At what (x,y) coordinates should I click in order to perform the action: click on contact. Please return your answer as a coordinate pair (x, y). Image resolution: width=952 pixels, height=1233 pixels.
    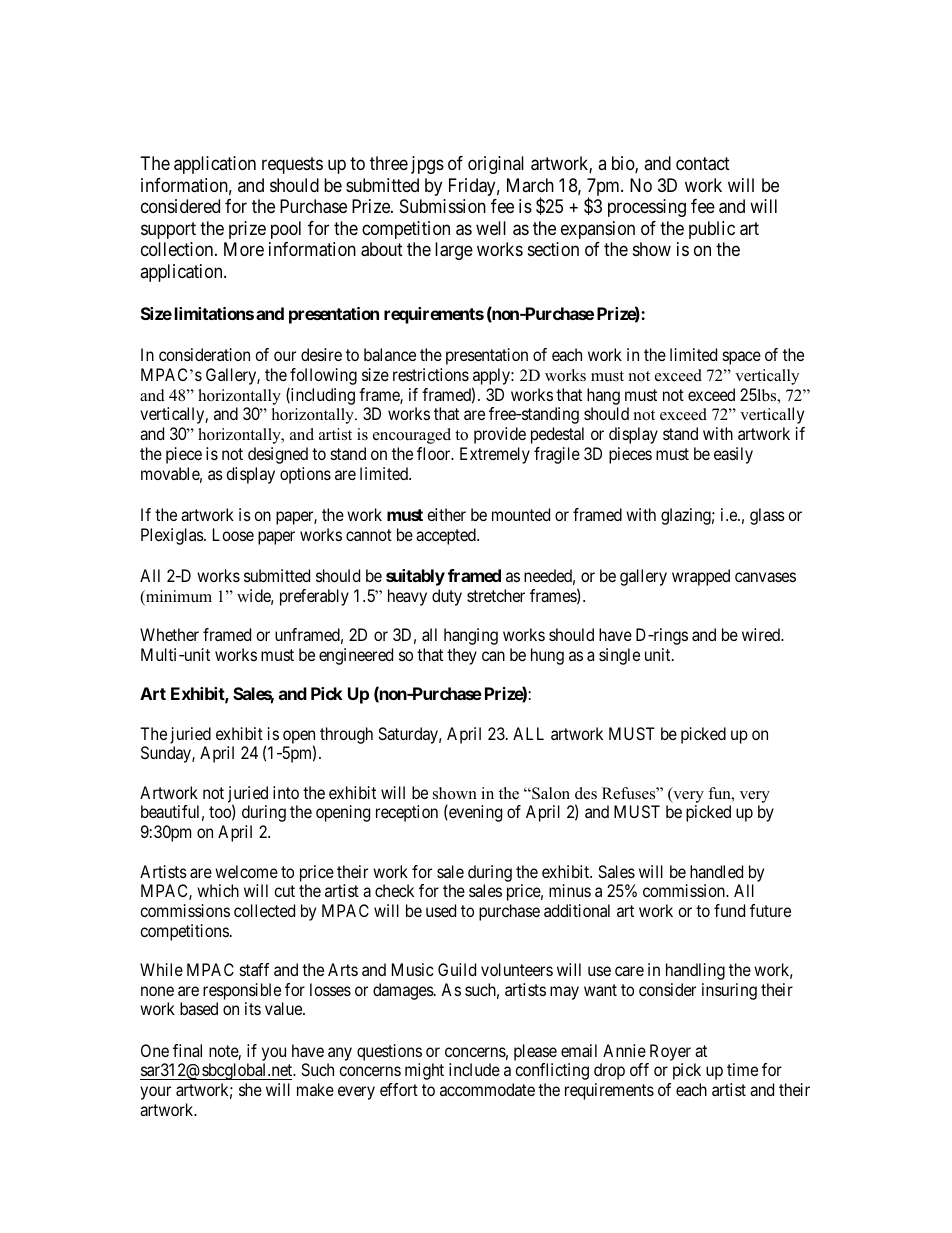
    Looking at the image, I should click on (703, 164).
